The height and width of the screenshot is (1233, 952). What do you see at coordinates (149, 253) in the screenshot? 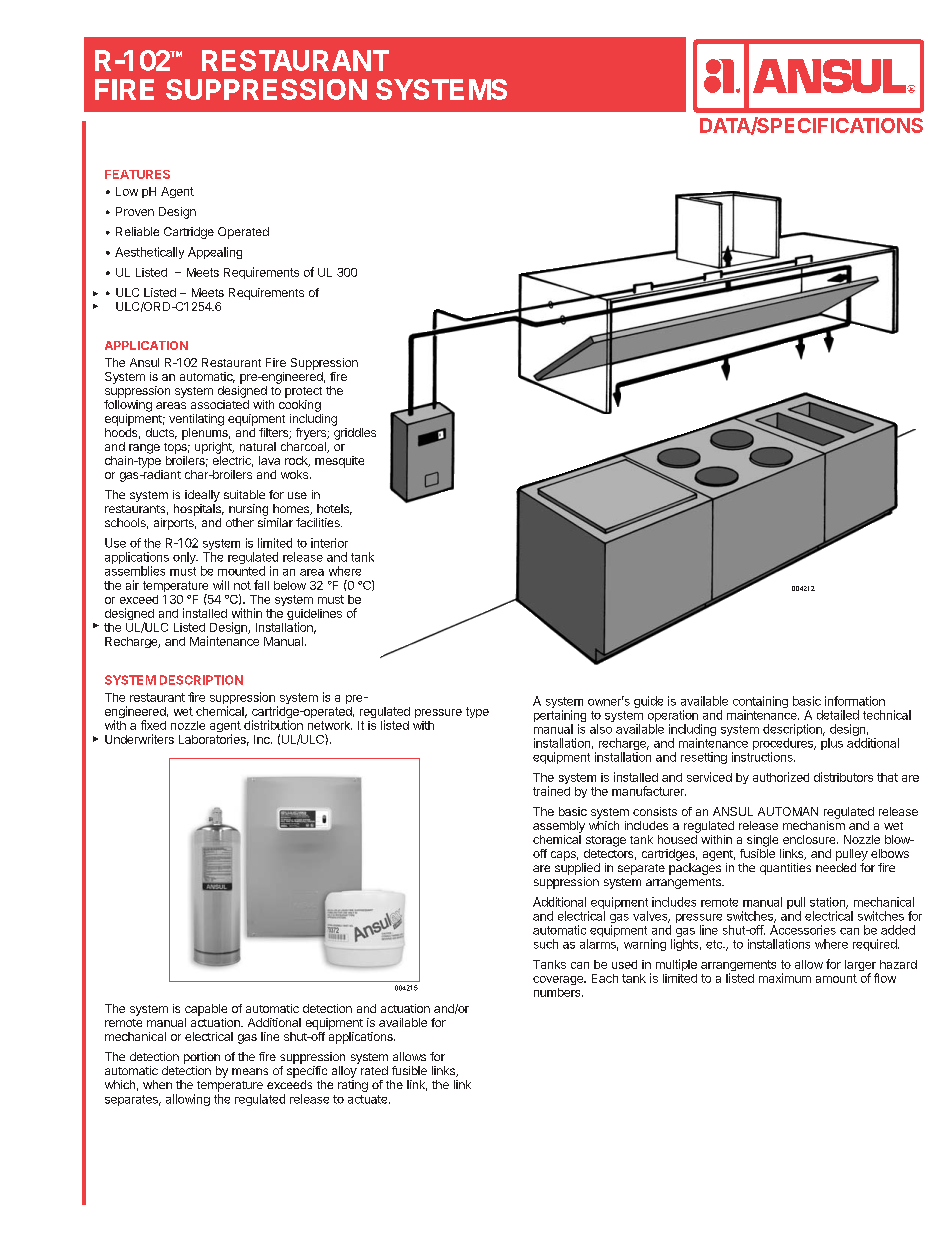
I see `Aesthetically` at bounding box center [149, 253].
